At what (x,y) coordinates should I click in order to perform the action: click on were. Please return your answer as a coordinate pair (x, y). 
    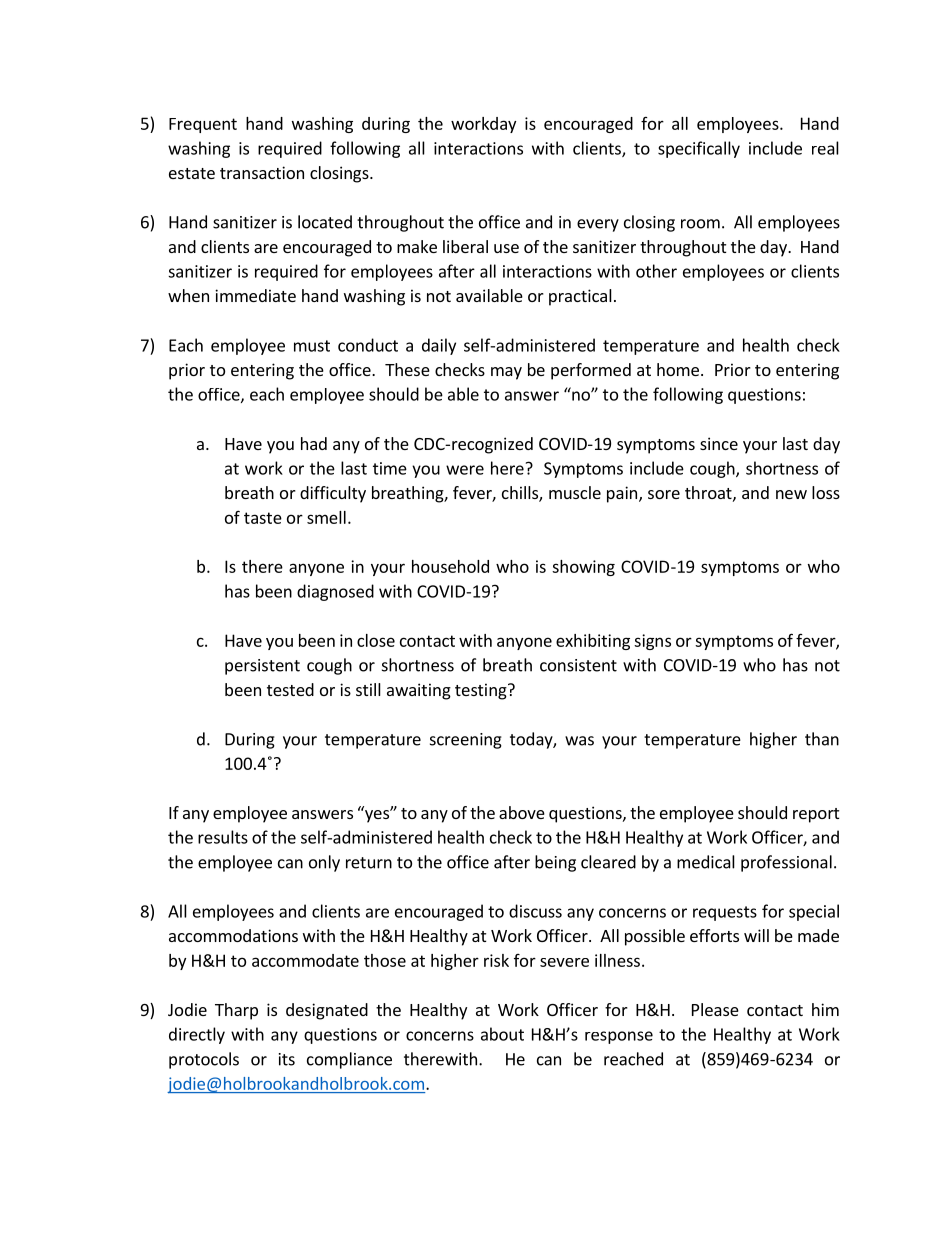
    Looking at the image, I should click on (465, 470).
